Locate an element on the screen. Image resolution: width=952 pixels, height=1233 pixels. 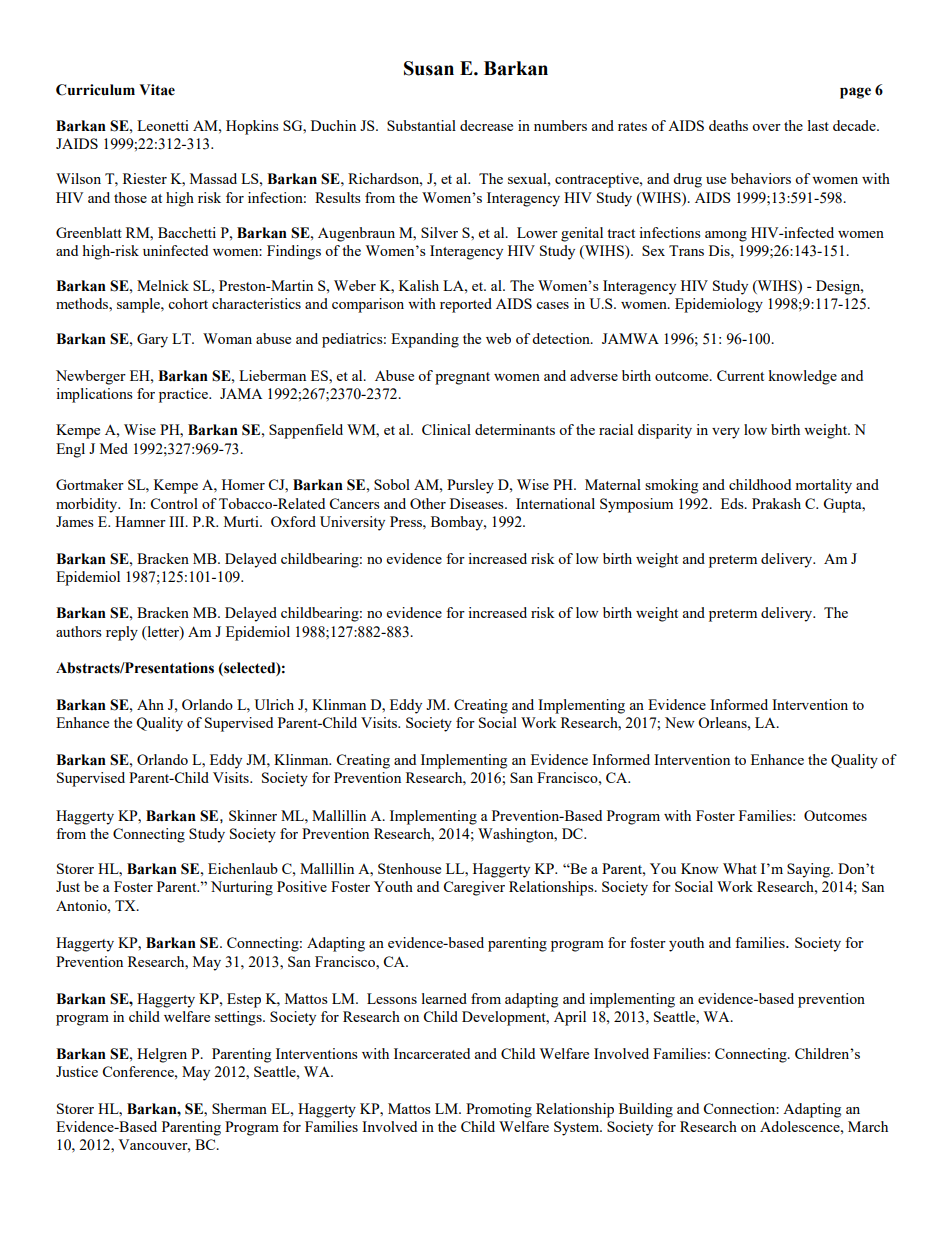
Promoting is located at coordinates (499, 1110).
